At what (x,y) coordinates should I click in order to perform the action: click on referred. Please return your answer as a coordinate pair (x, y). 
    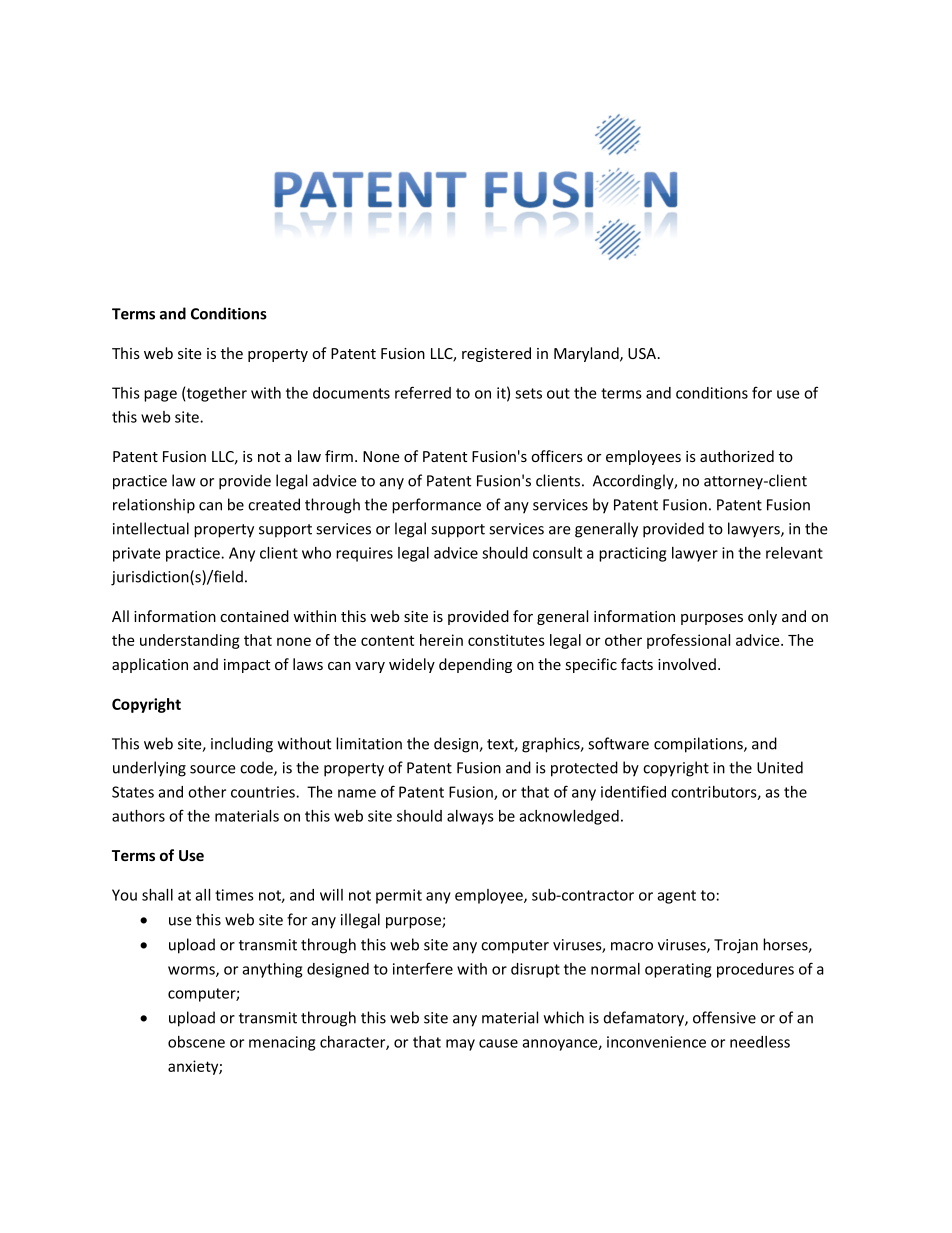
    Looking at the image, I should click on (423, 392).
